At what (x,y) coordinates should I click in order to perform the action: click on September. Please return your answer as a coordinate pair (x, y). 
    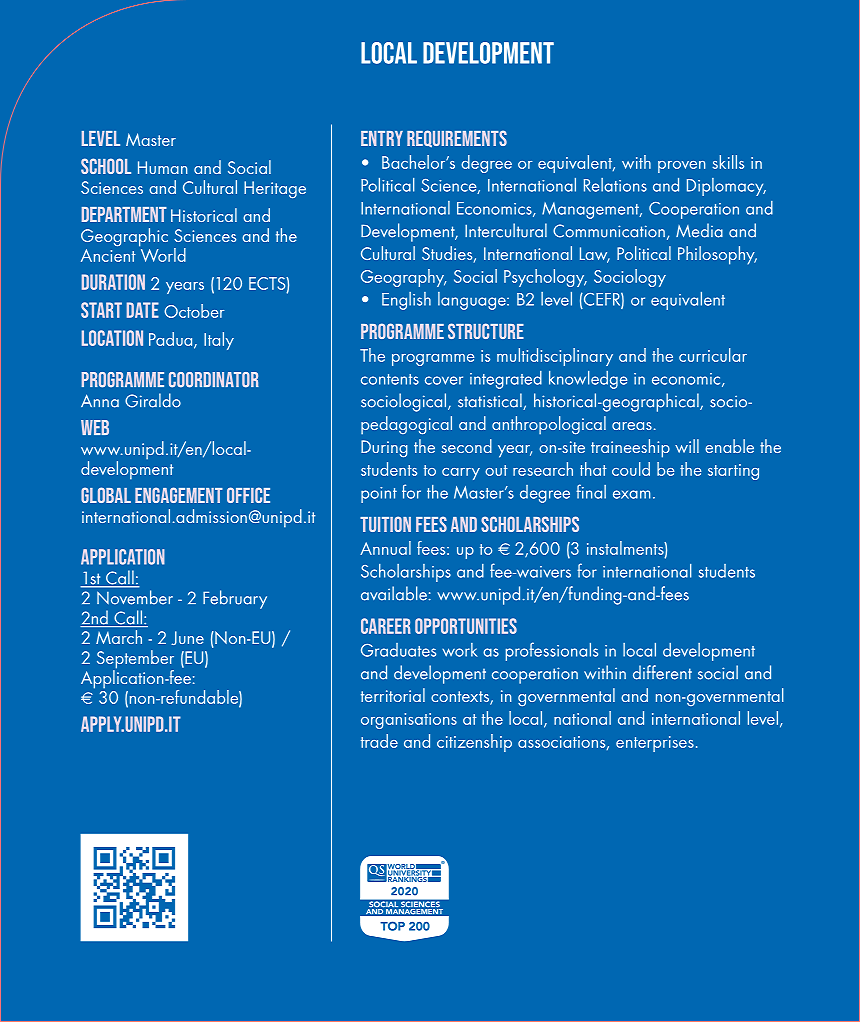
    Looking at the image, I should click on (135, 660).
